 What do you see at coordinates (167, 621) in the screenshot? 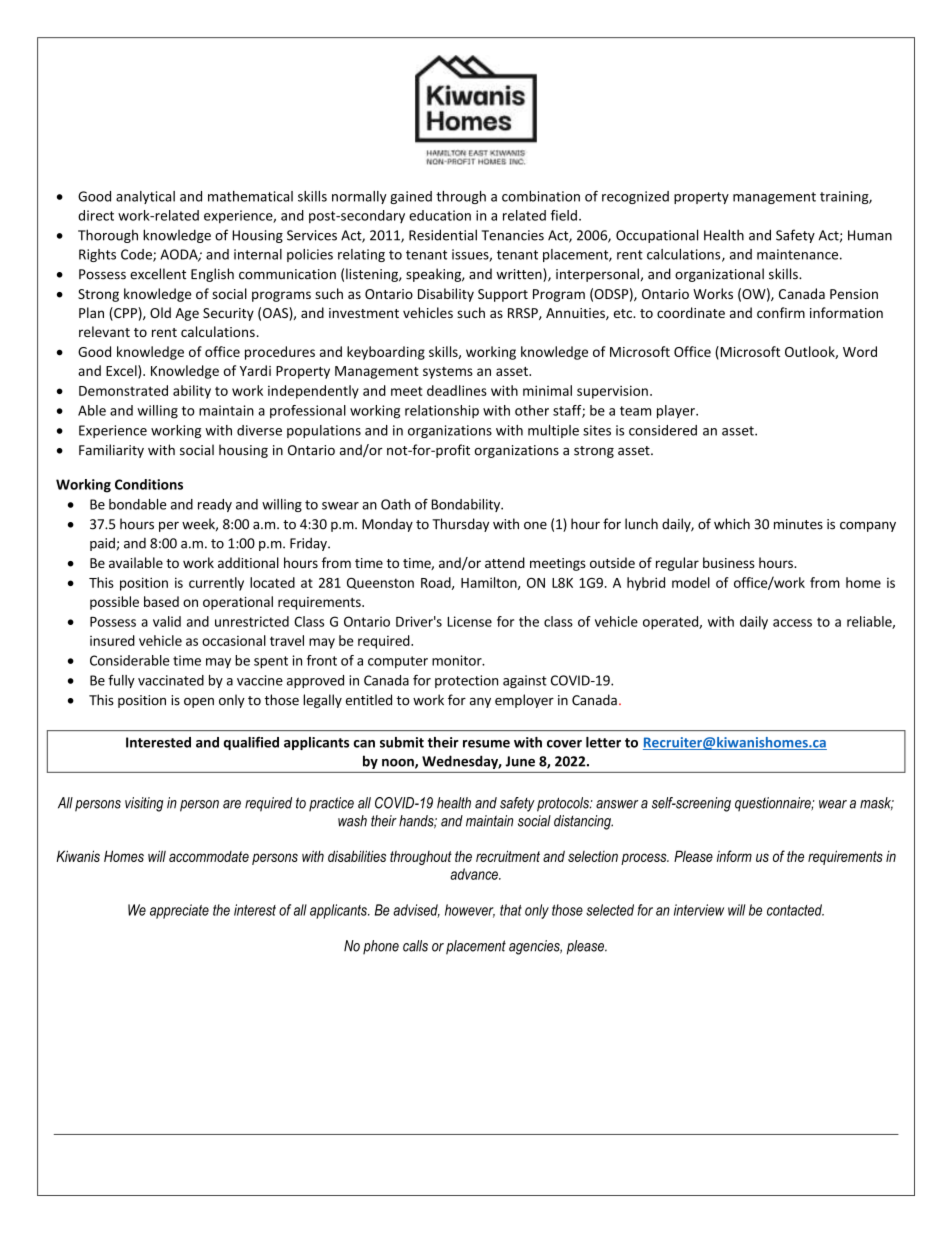
I see `valid` at bounding box center [167, 621].
